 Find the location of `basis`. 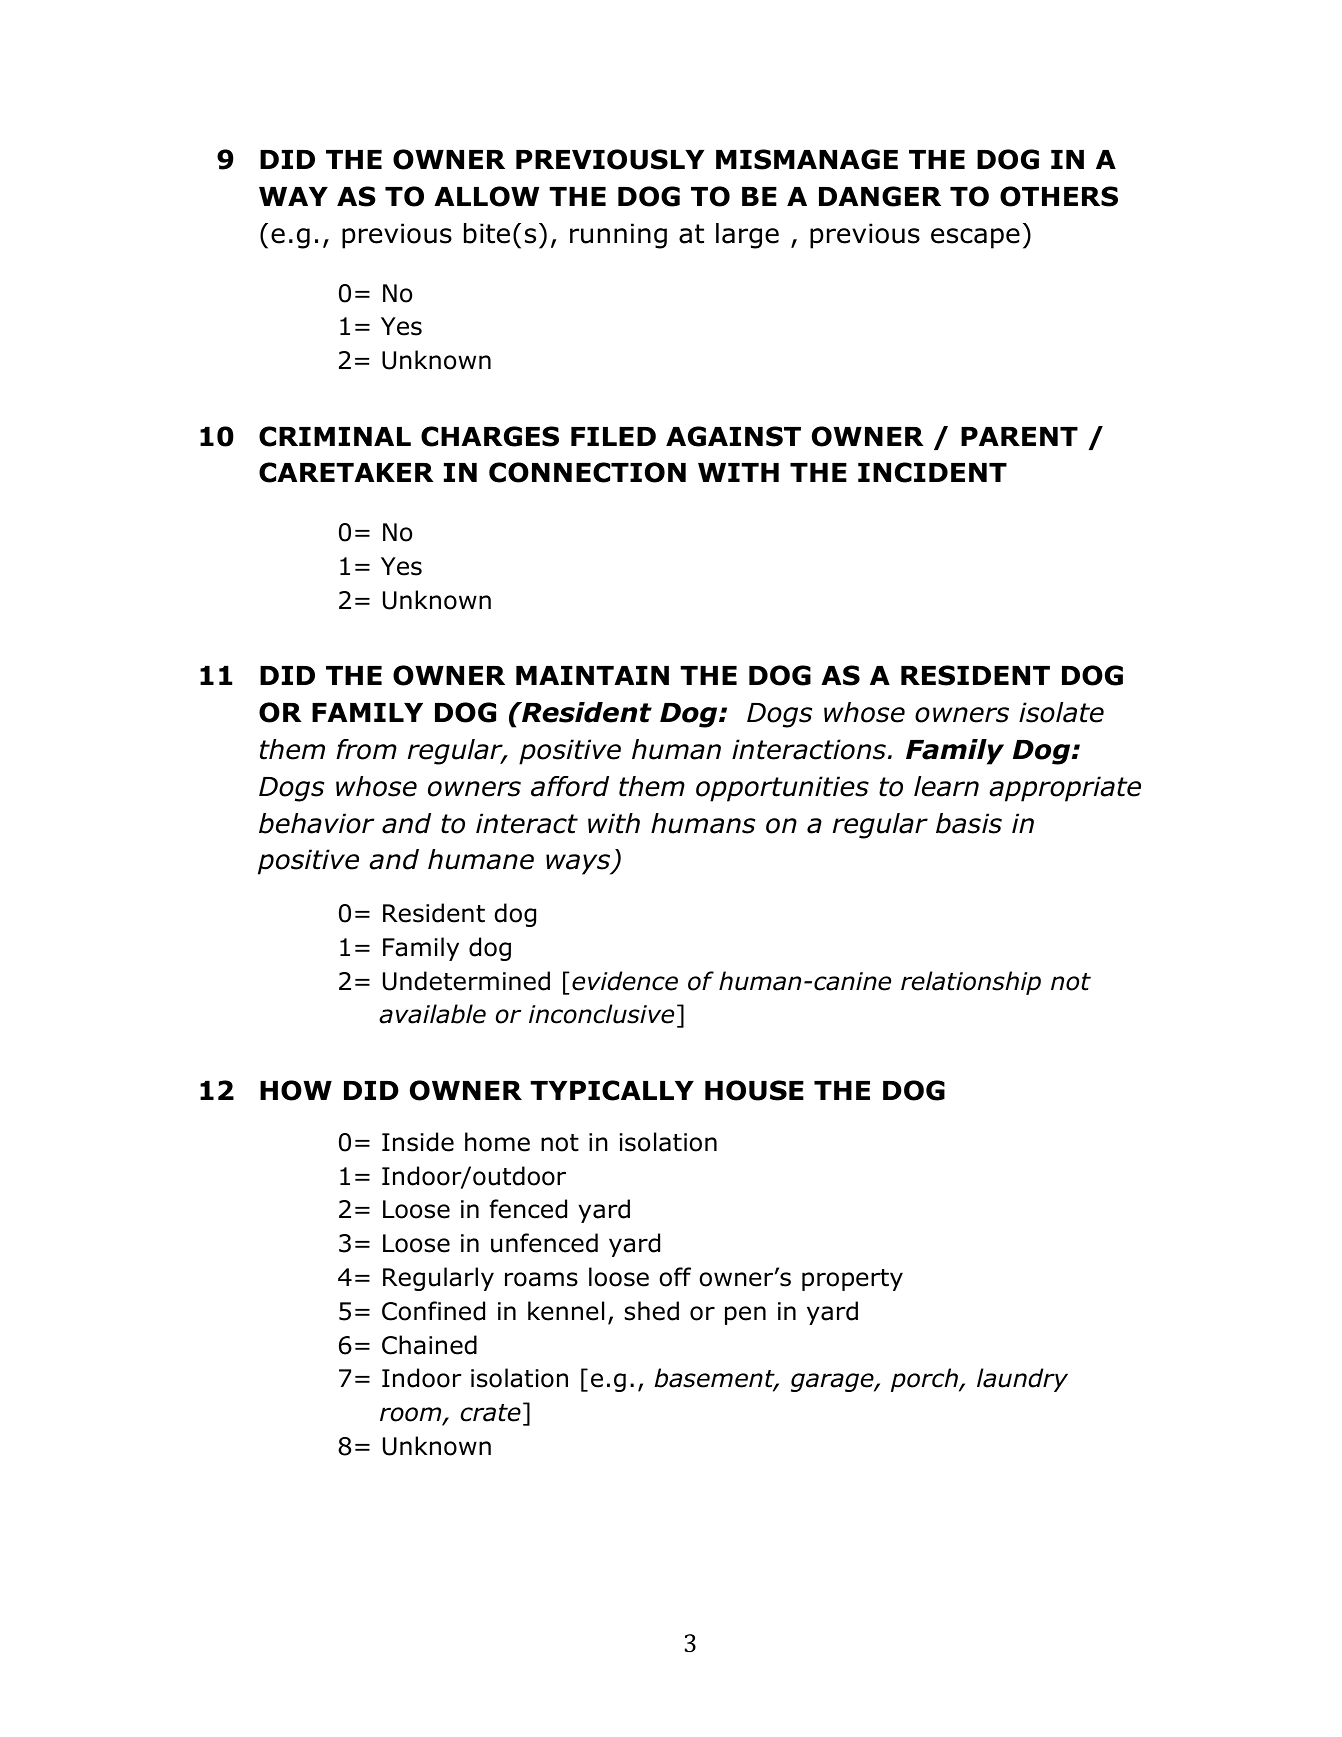

basis is located at coordinates (969, 823).
